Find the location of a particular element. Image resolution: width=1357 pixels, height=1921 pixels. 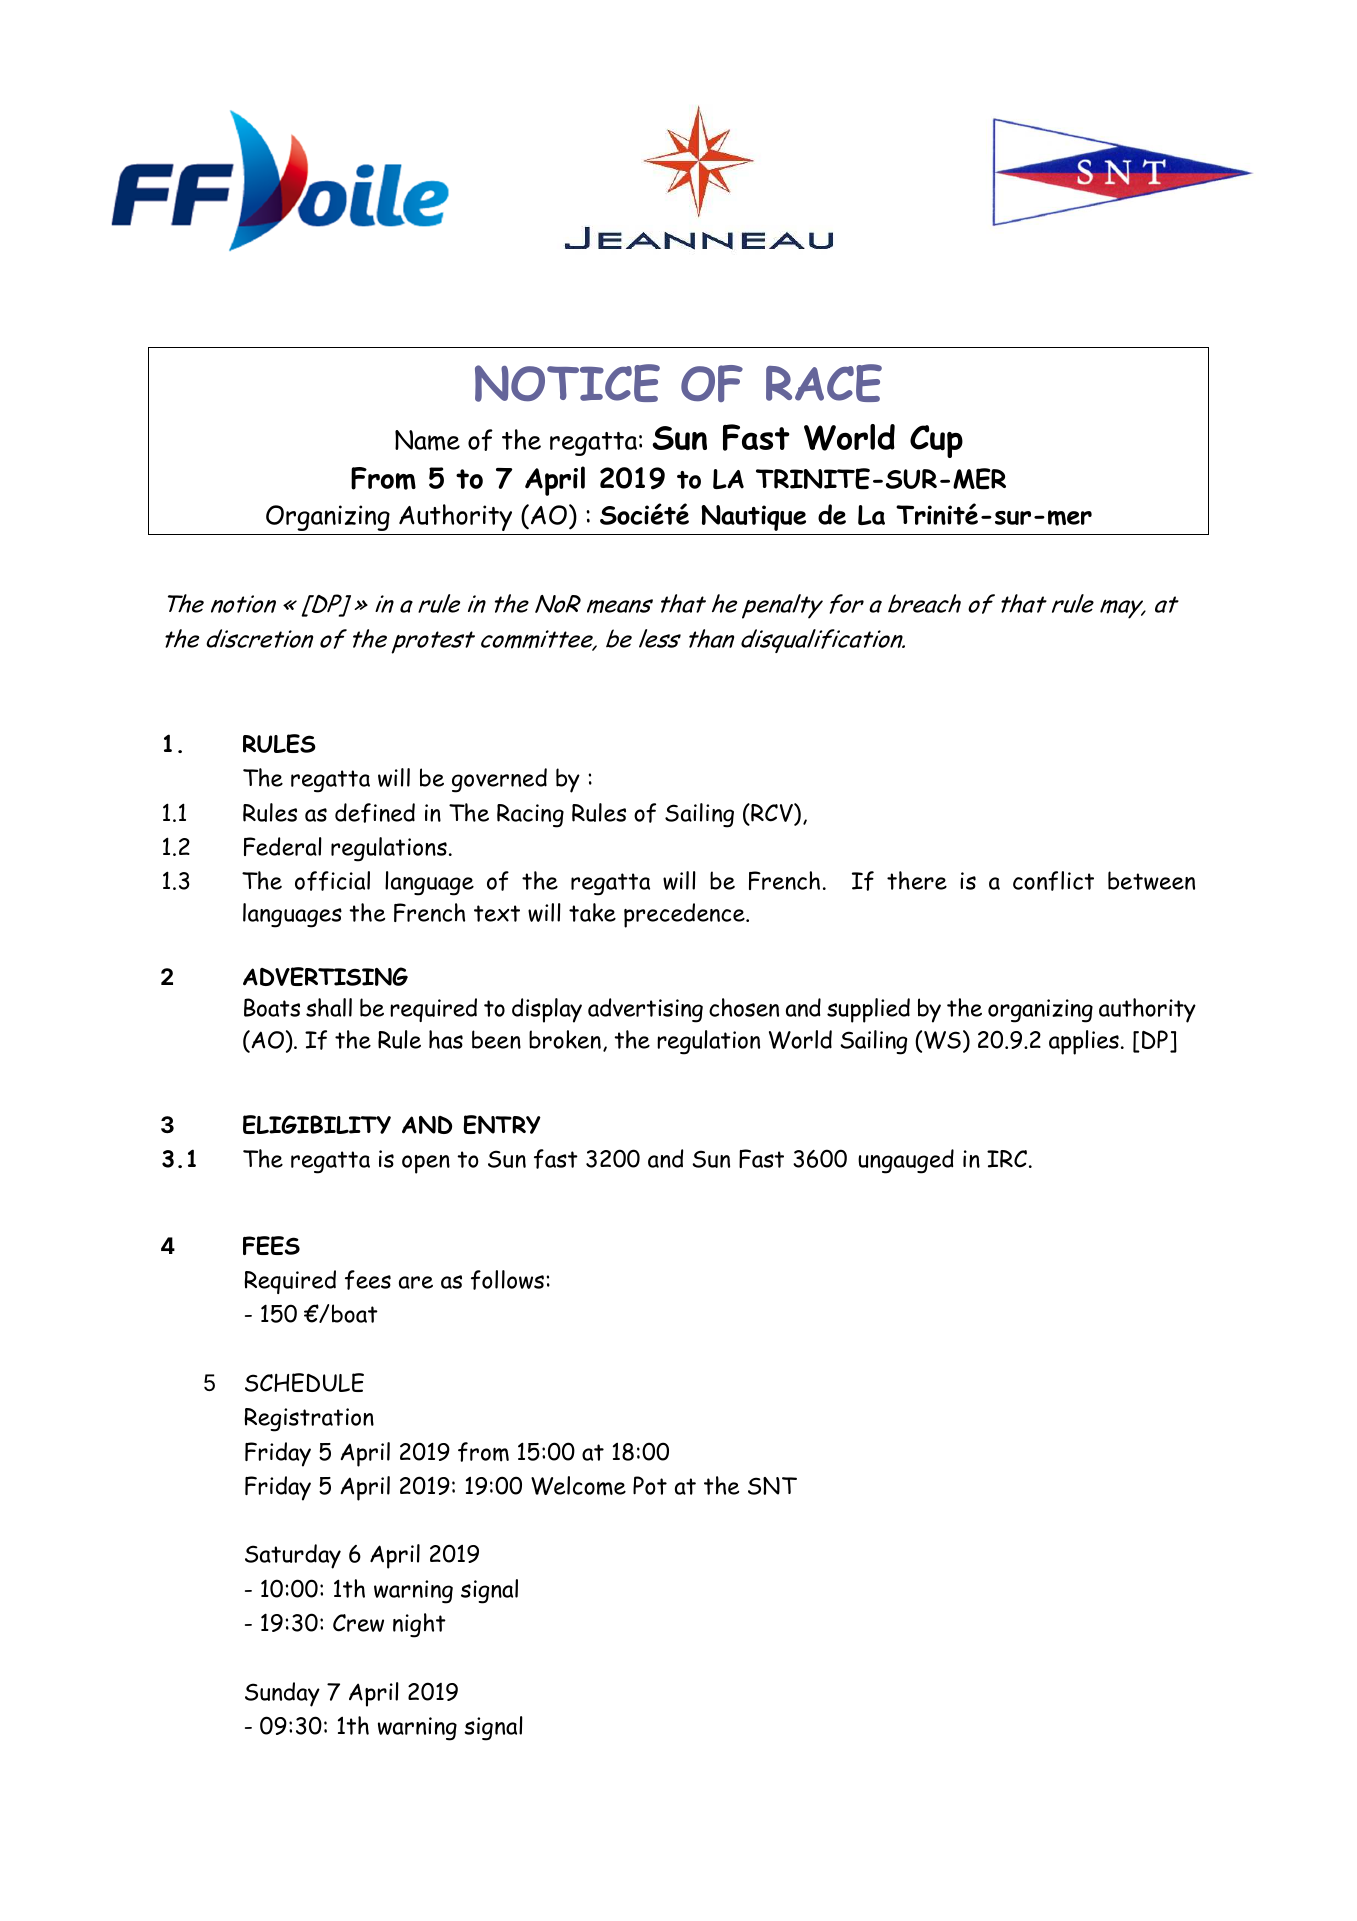

Pot is located at coordinates (650, 1485).
